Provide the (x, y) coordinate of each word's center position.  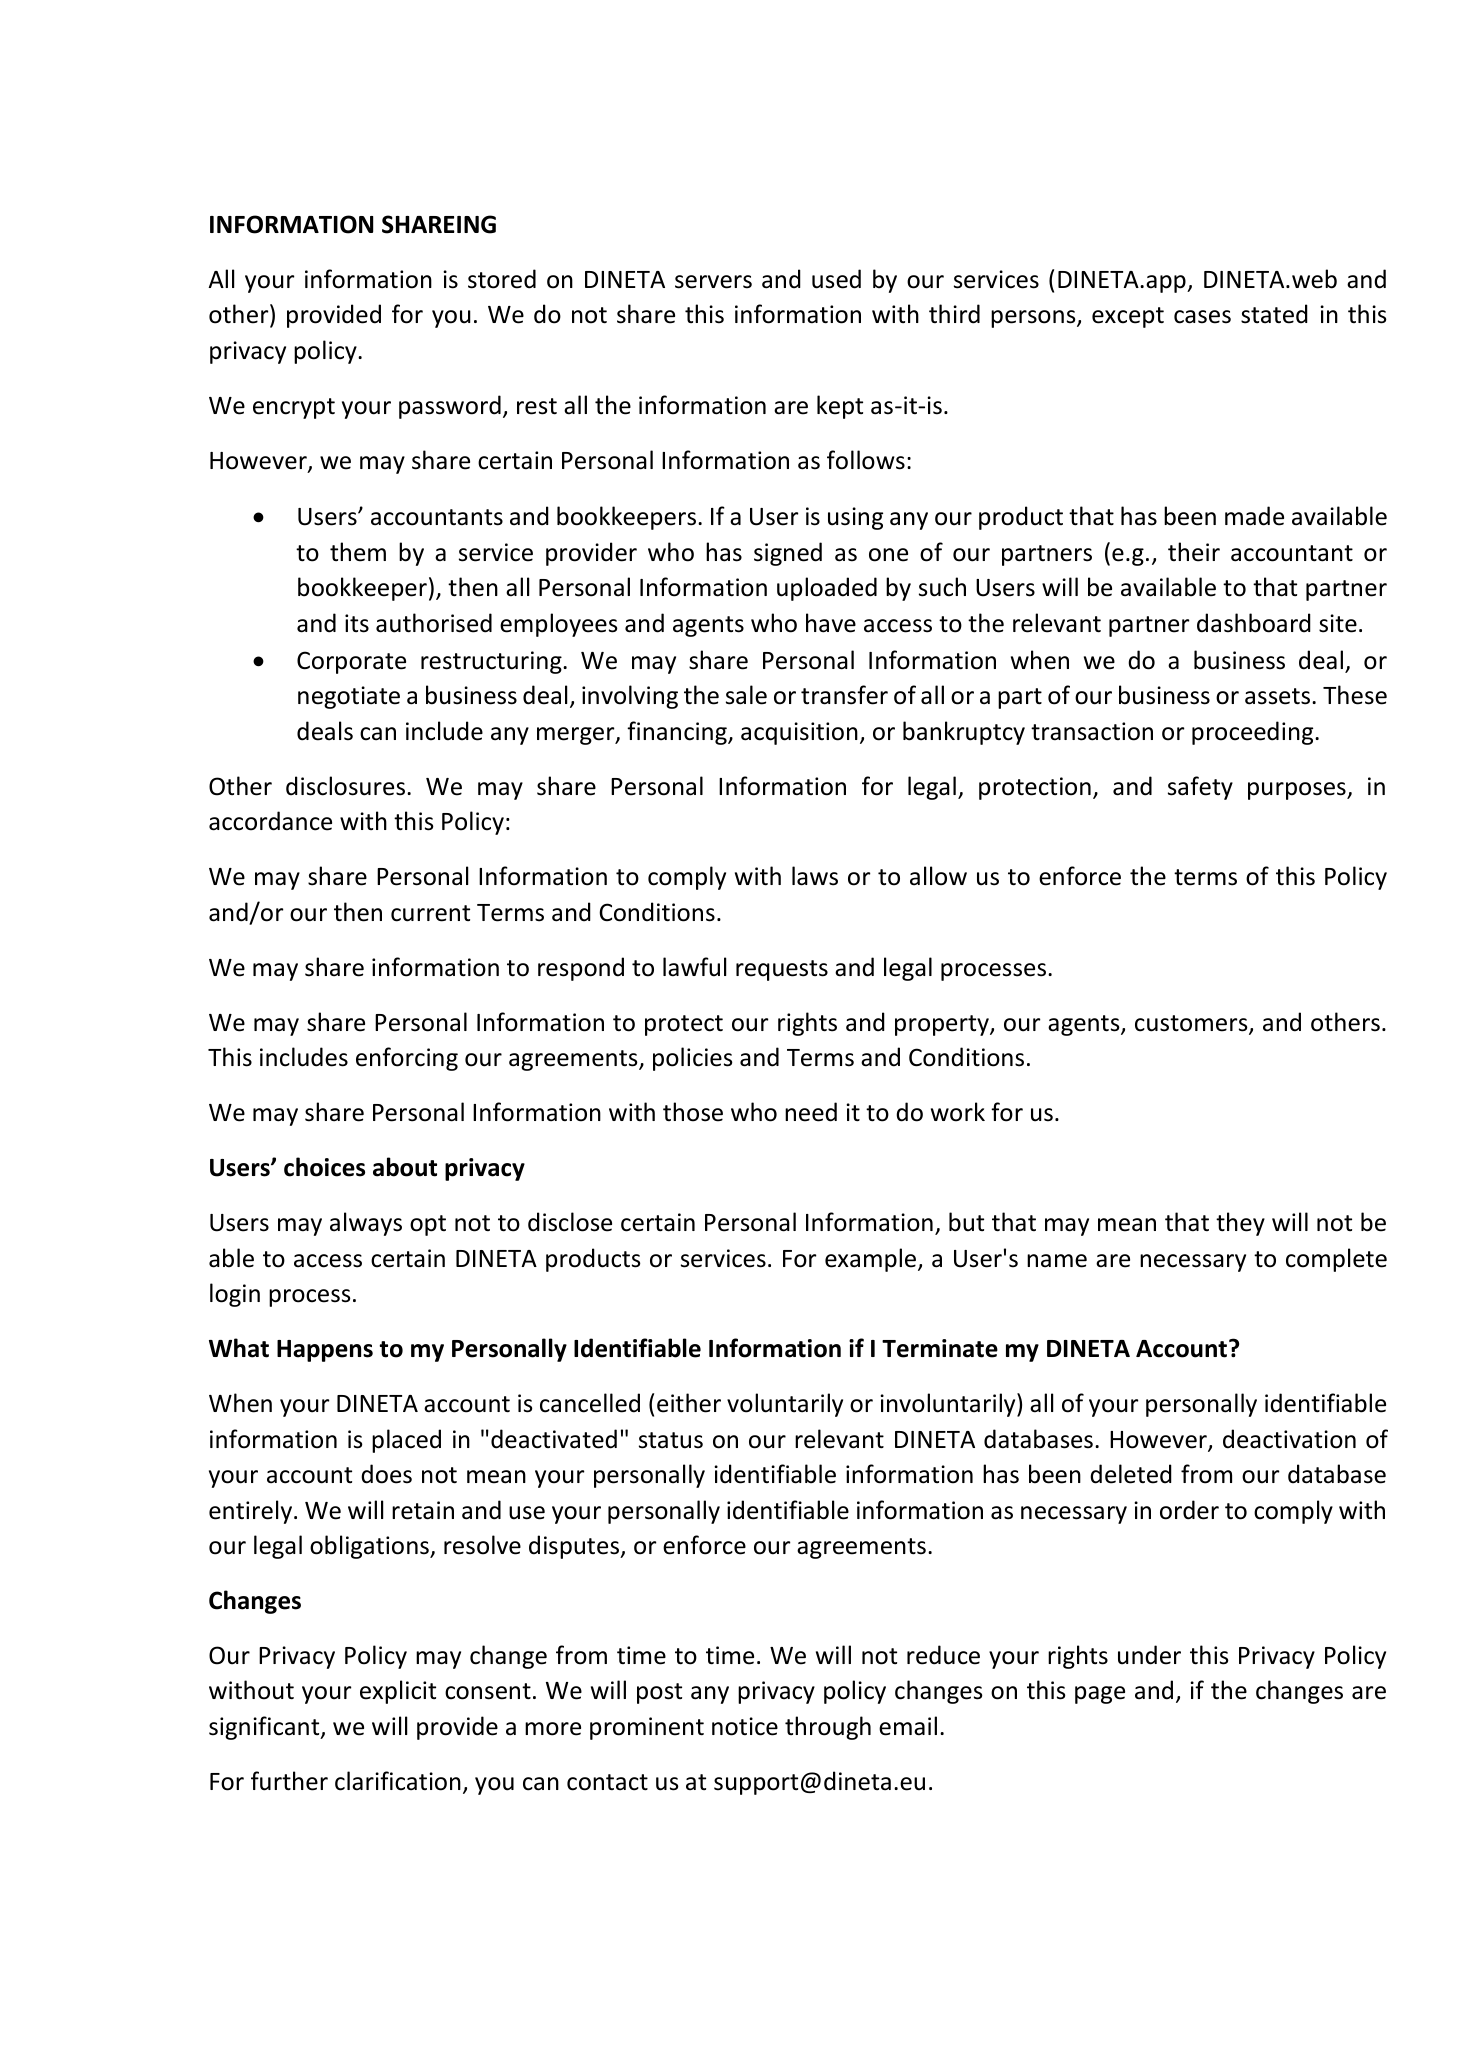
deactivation (1289, 1439)
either (689, 1403)
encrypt (294, 408)
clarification (398, 1781)
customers (1192, 1024)
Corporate (351, 662)
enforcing (407, 1059)
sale (746, 695)
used (836, 279)
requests (782, 970)
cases (1202, 317)
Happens (325, 1351)
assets (1279, 696)
